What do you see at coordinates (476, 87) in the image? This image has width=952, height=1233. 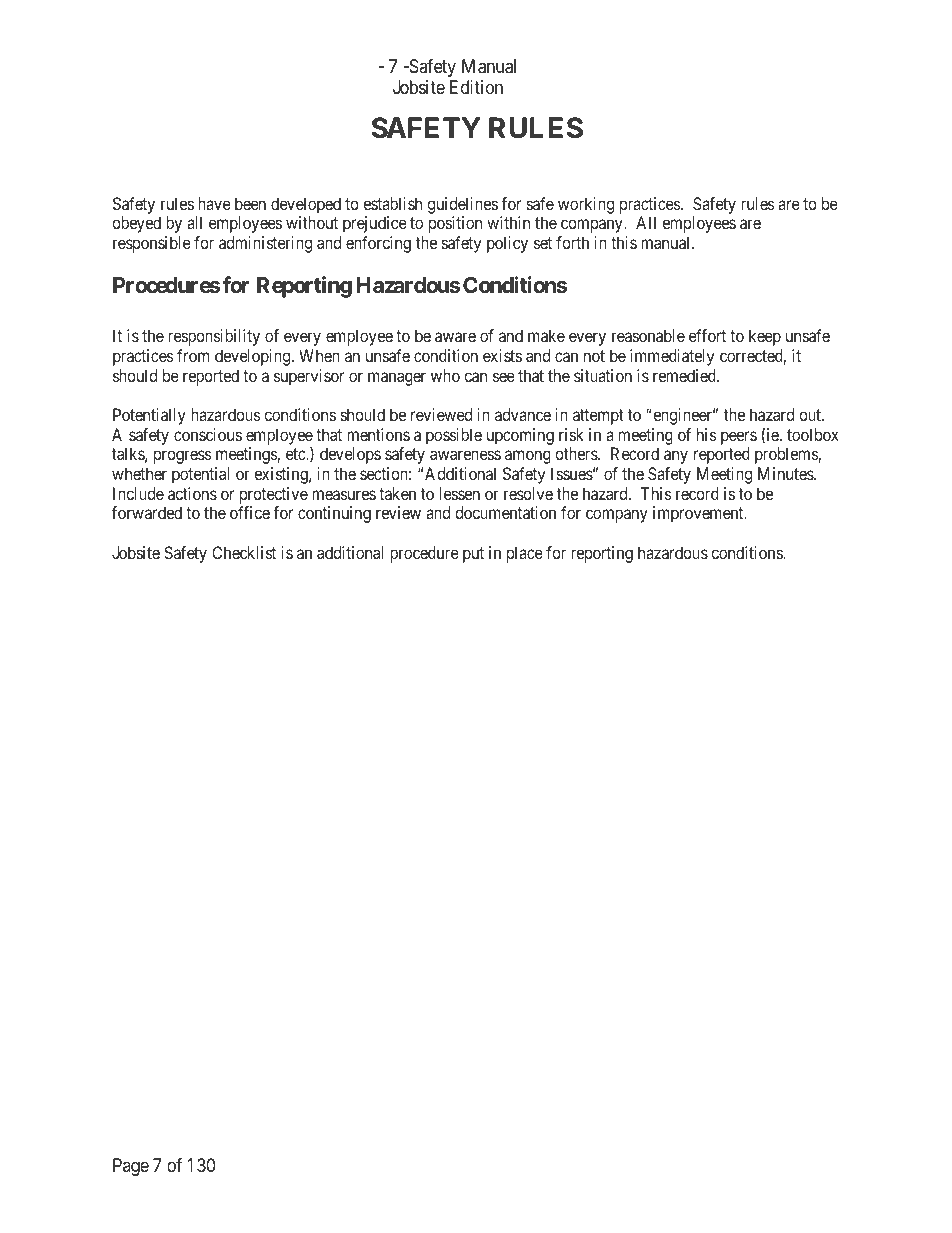 I see `Edition` at bounding box center [476, 87].
